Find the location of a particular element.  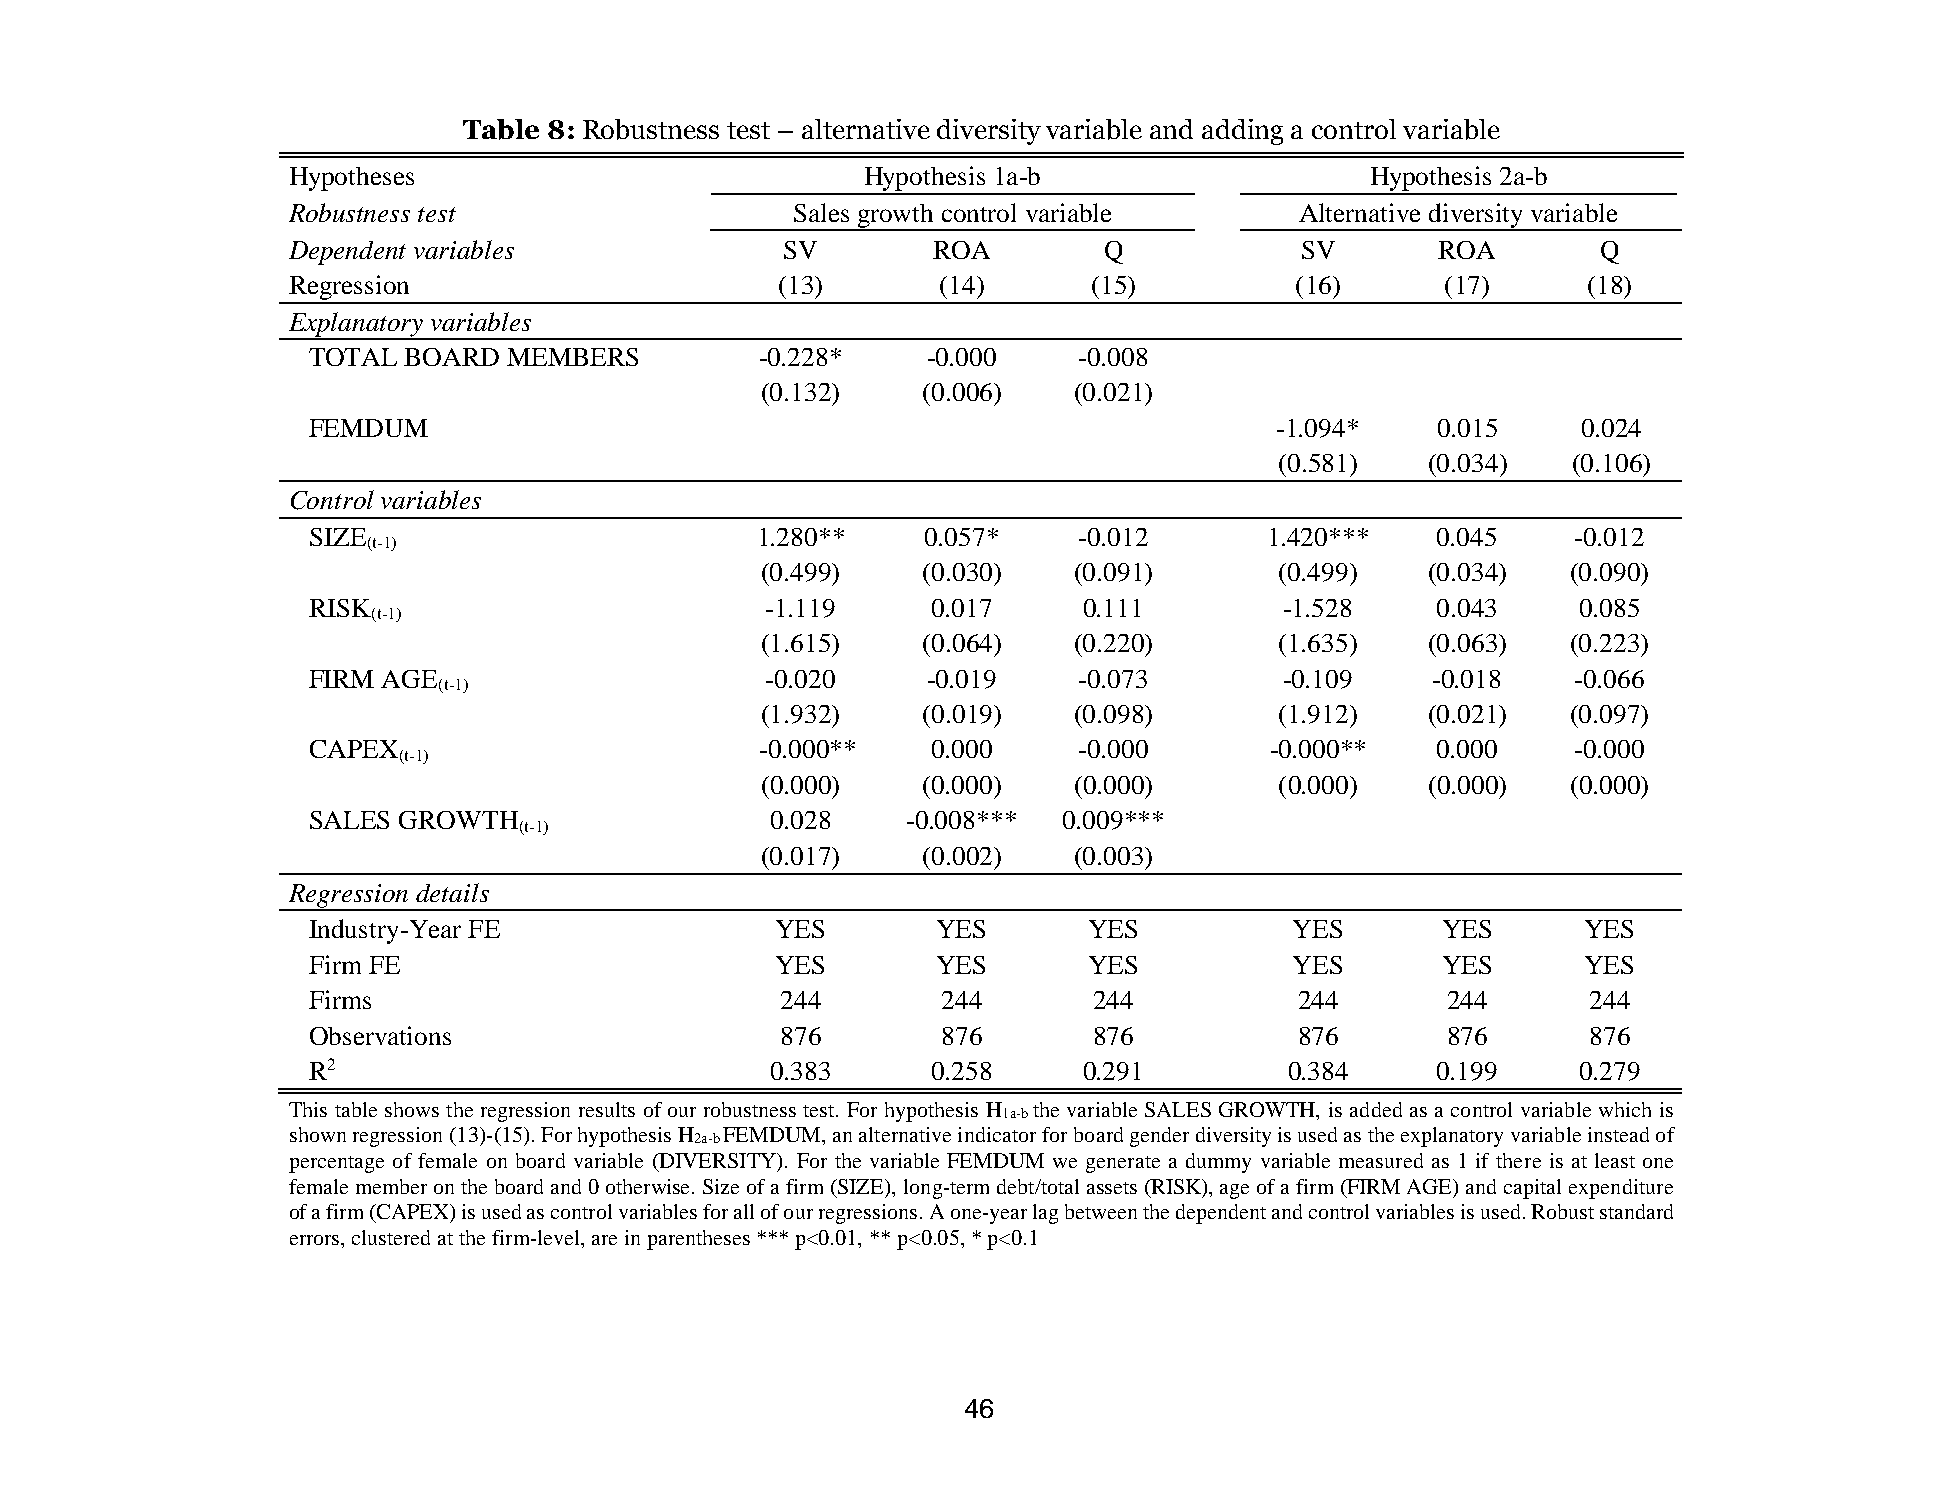

capital is located at coordinates (1532, 1189).
